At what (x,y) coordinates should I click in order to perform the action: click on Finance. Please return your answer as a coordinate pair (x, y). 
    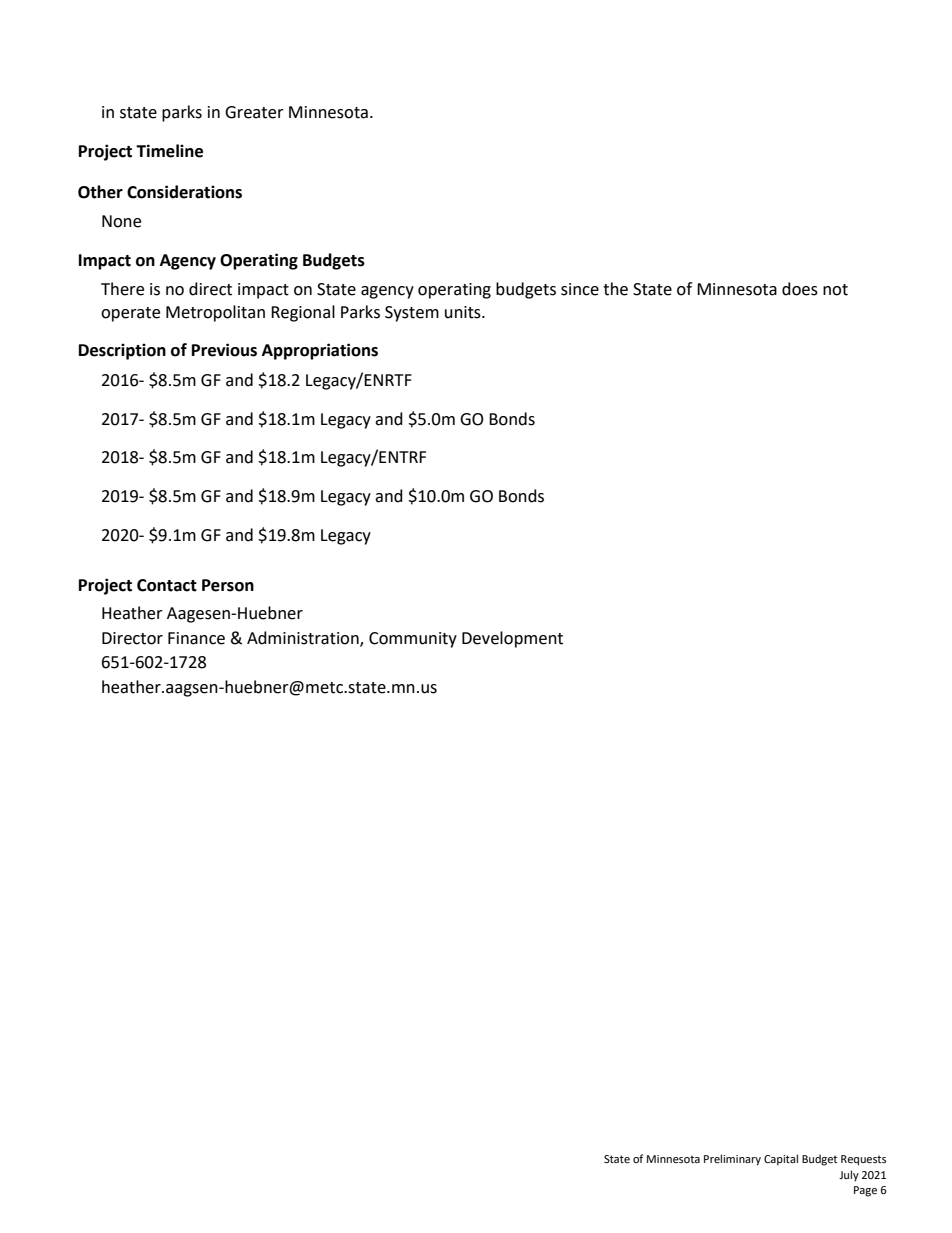
    Looking at the image, I should click on (196, 638).
